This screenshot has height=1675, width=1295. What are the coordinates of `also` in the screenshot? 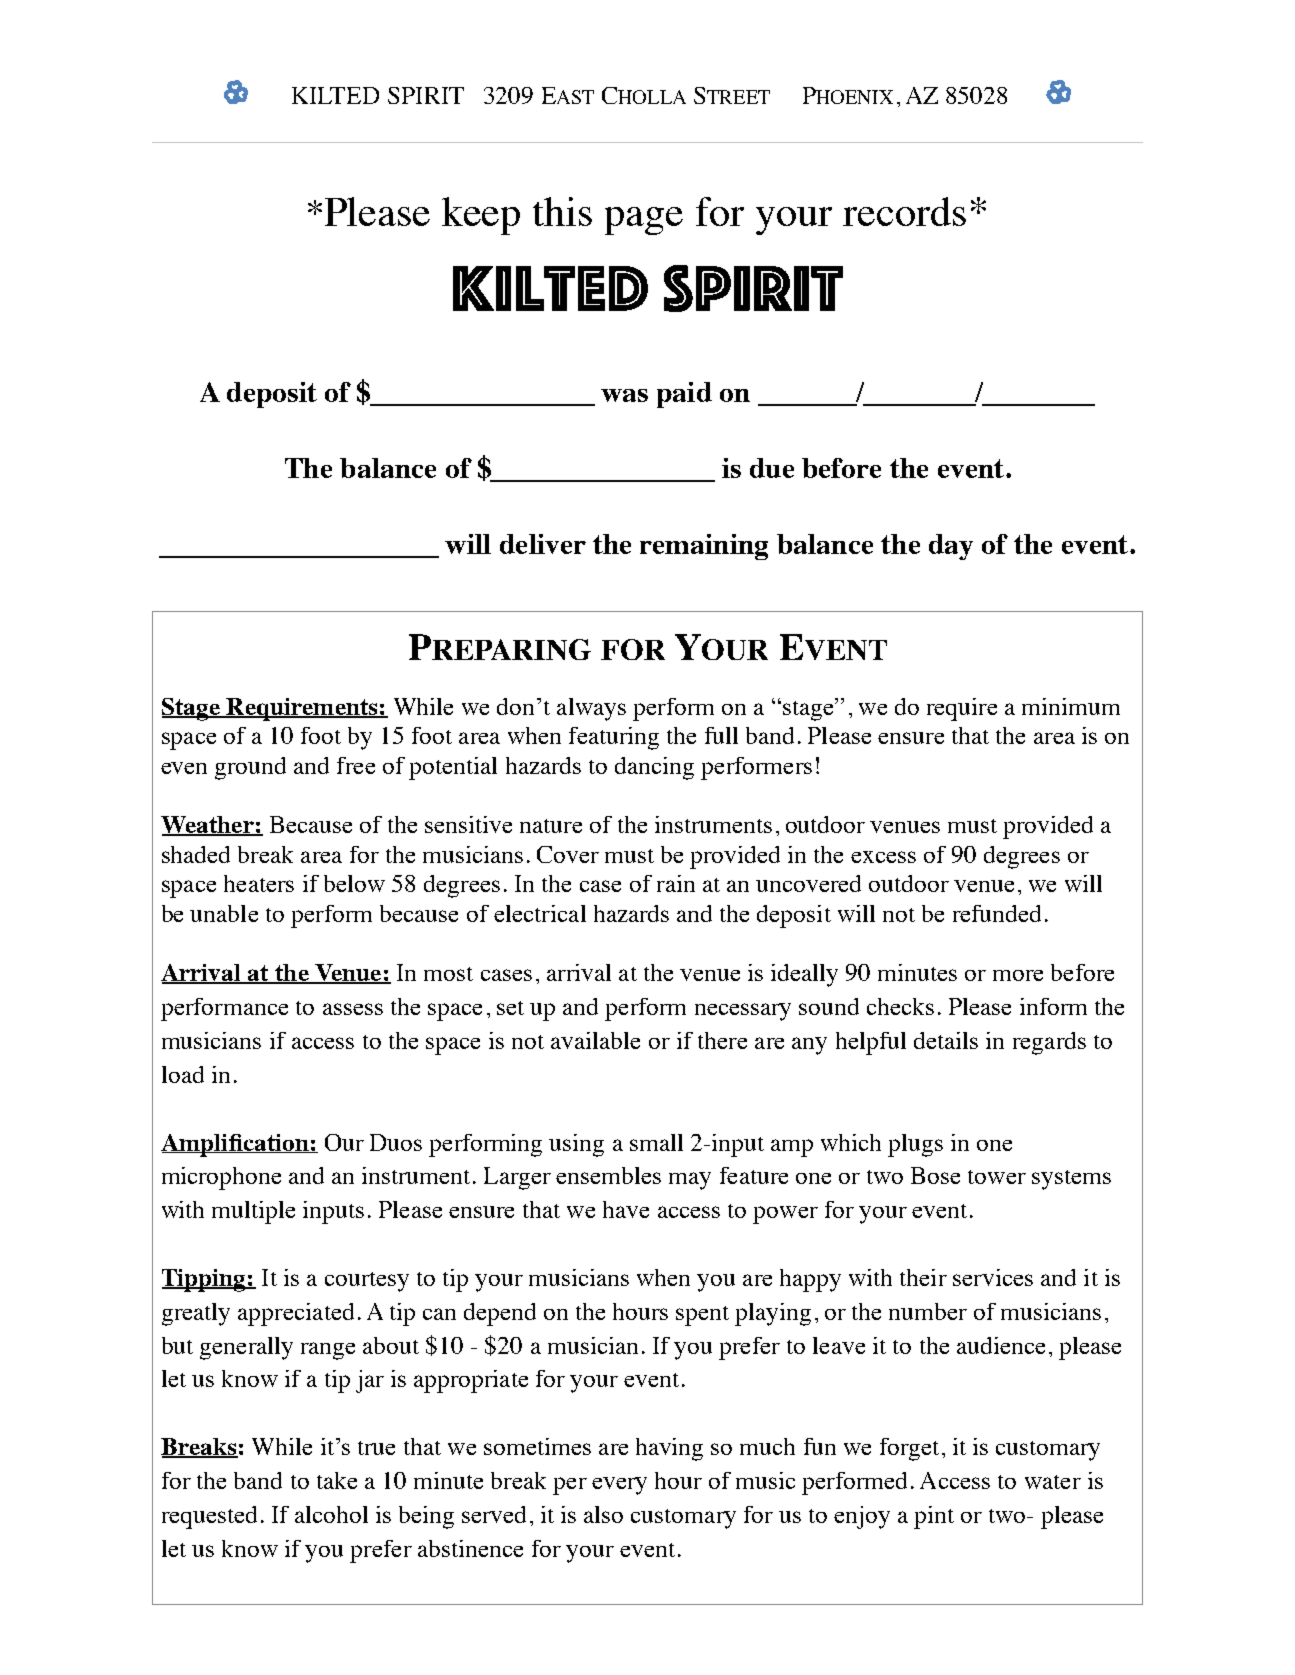 It's located at (603, 1514).
